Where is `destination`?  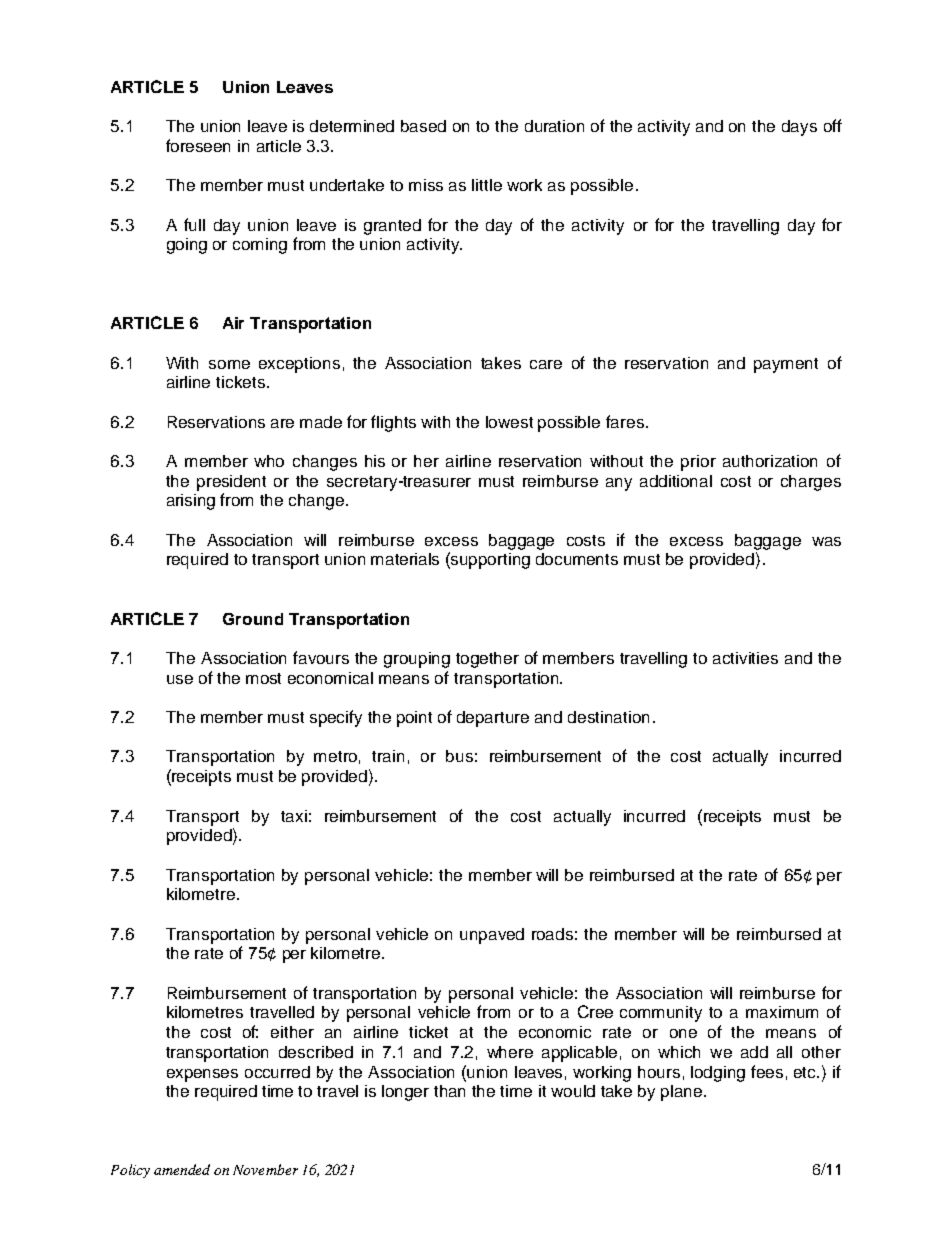
destination is located at coordinates (608, 717).
